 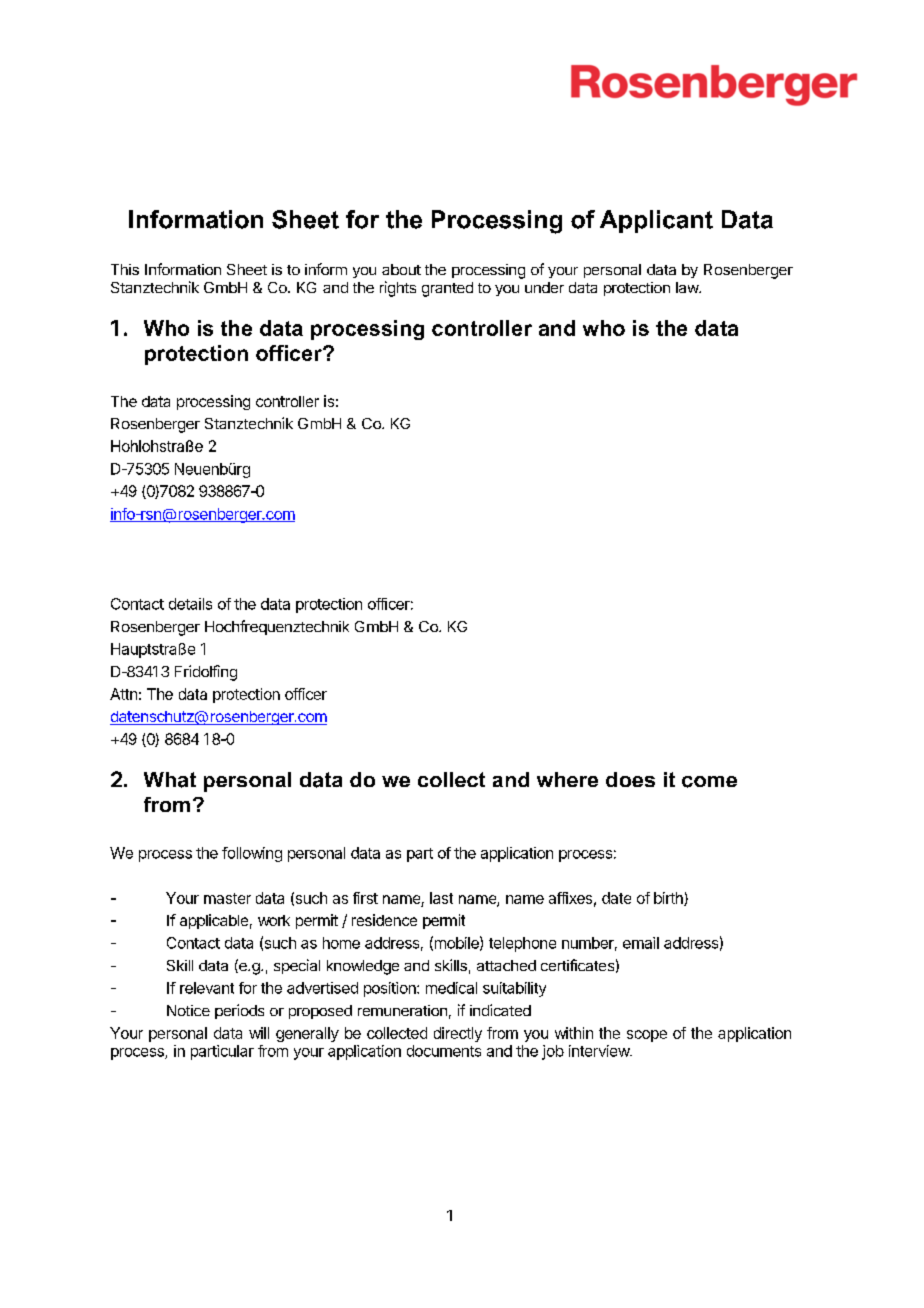 I want to click on This, so click(x=125, y=269).
